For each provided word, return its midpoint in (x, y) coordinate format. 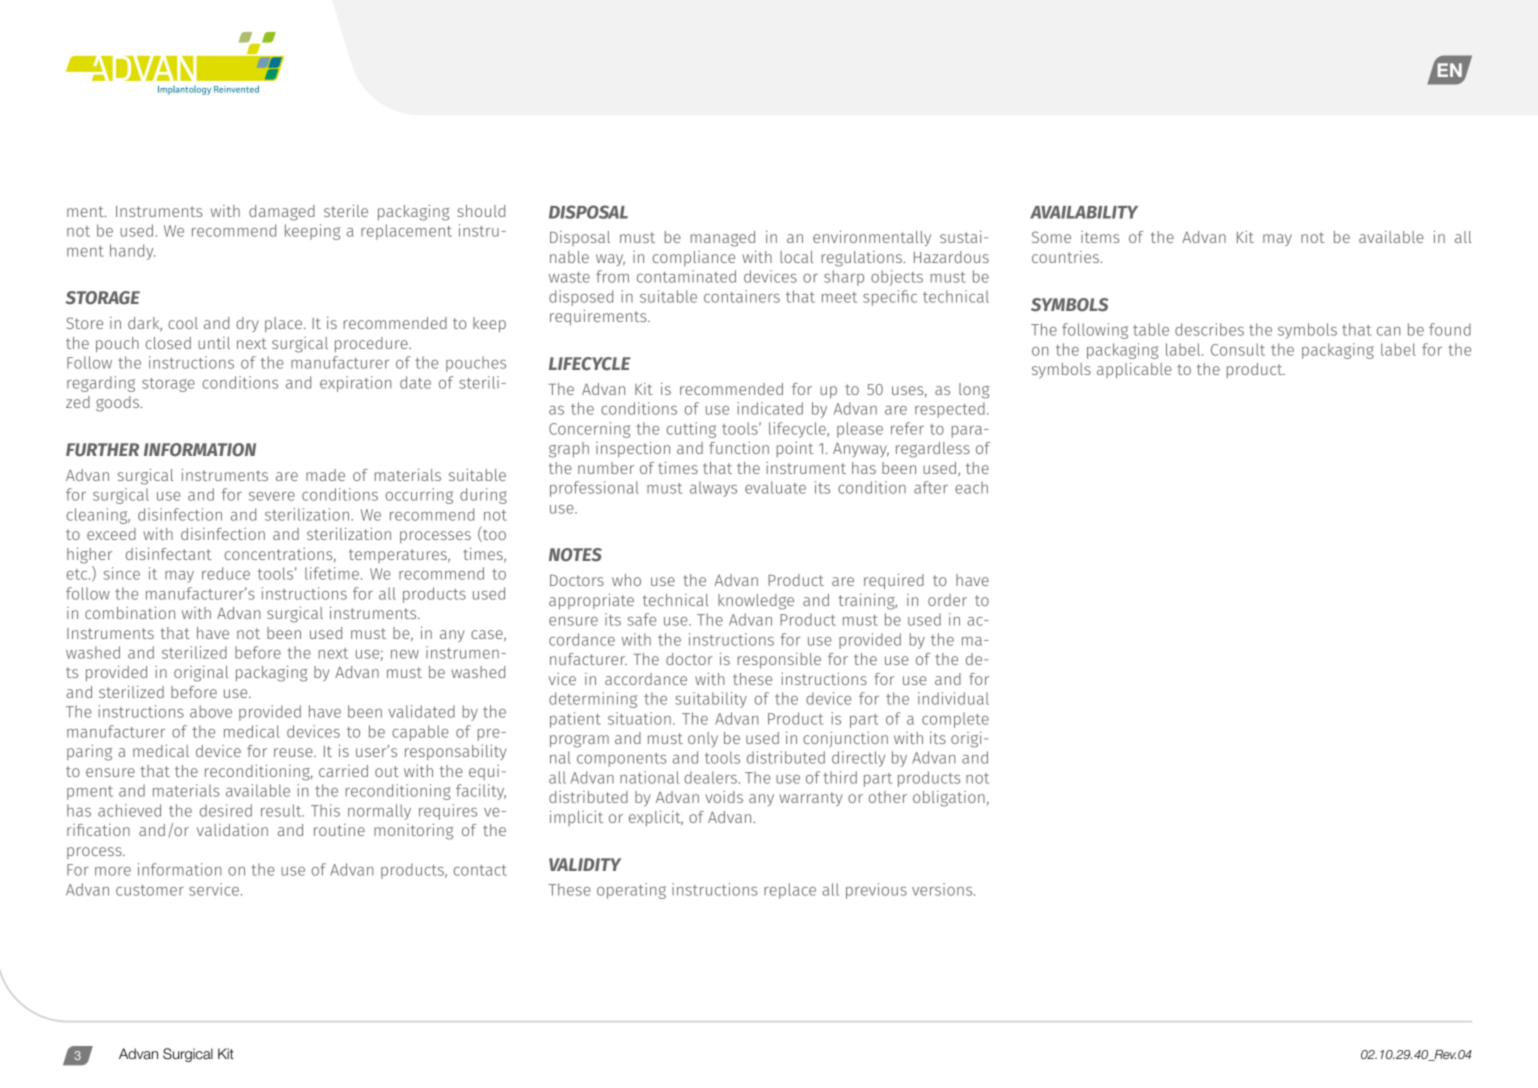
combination (130, 613)
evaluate (775, 487)
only (703, 739)
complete (955, 720)
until (214, 343)
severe (272, 496)
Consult (1238, 349)
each (971, 487)
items (1100, 237)
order (947, 600)
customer (150, 890)
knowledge (756, 602)
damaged (282, 213)
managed (723, 239)
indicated (770, 408)
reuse (294, 752)
